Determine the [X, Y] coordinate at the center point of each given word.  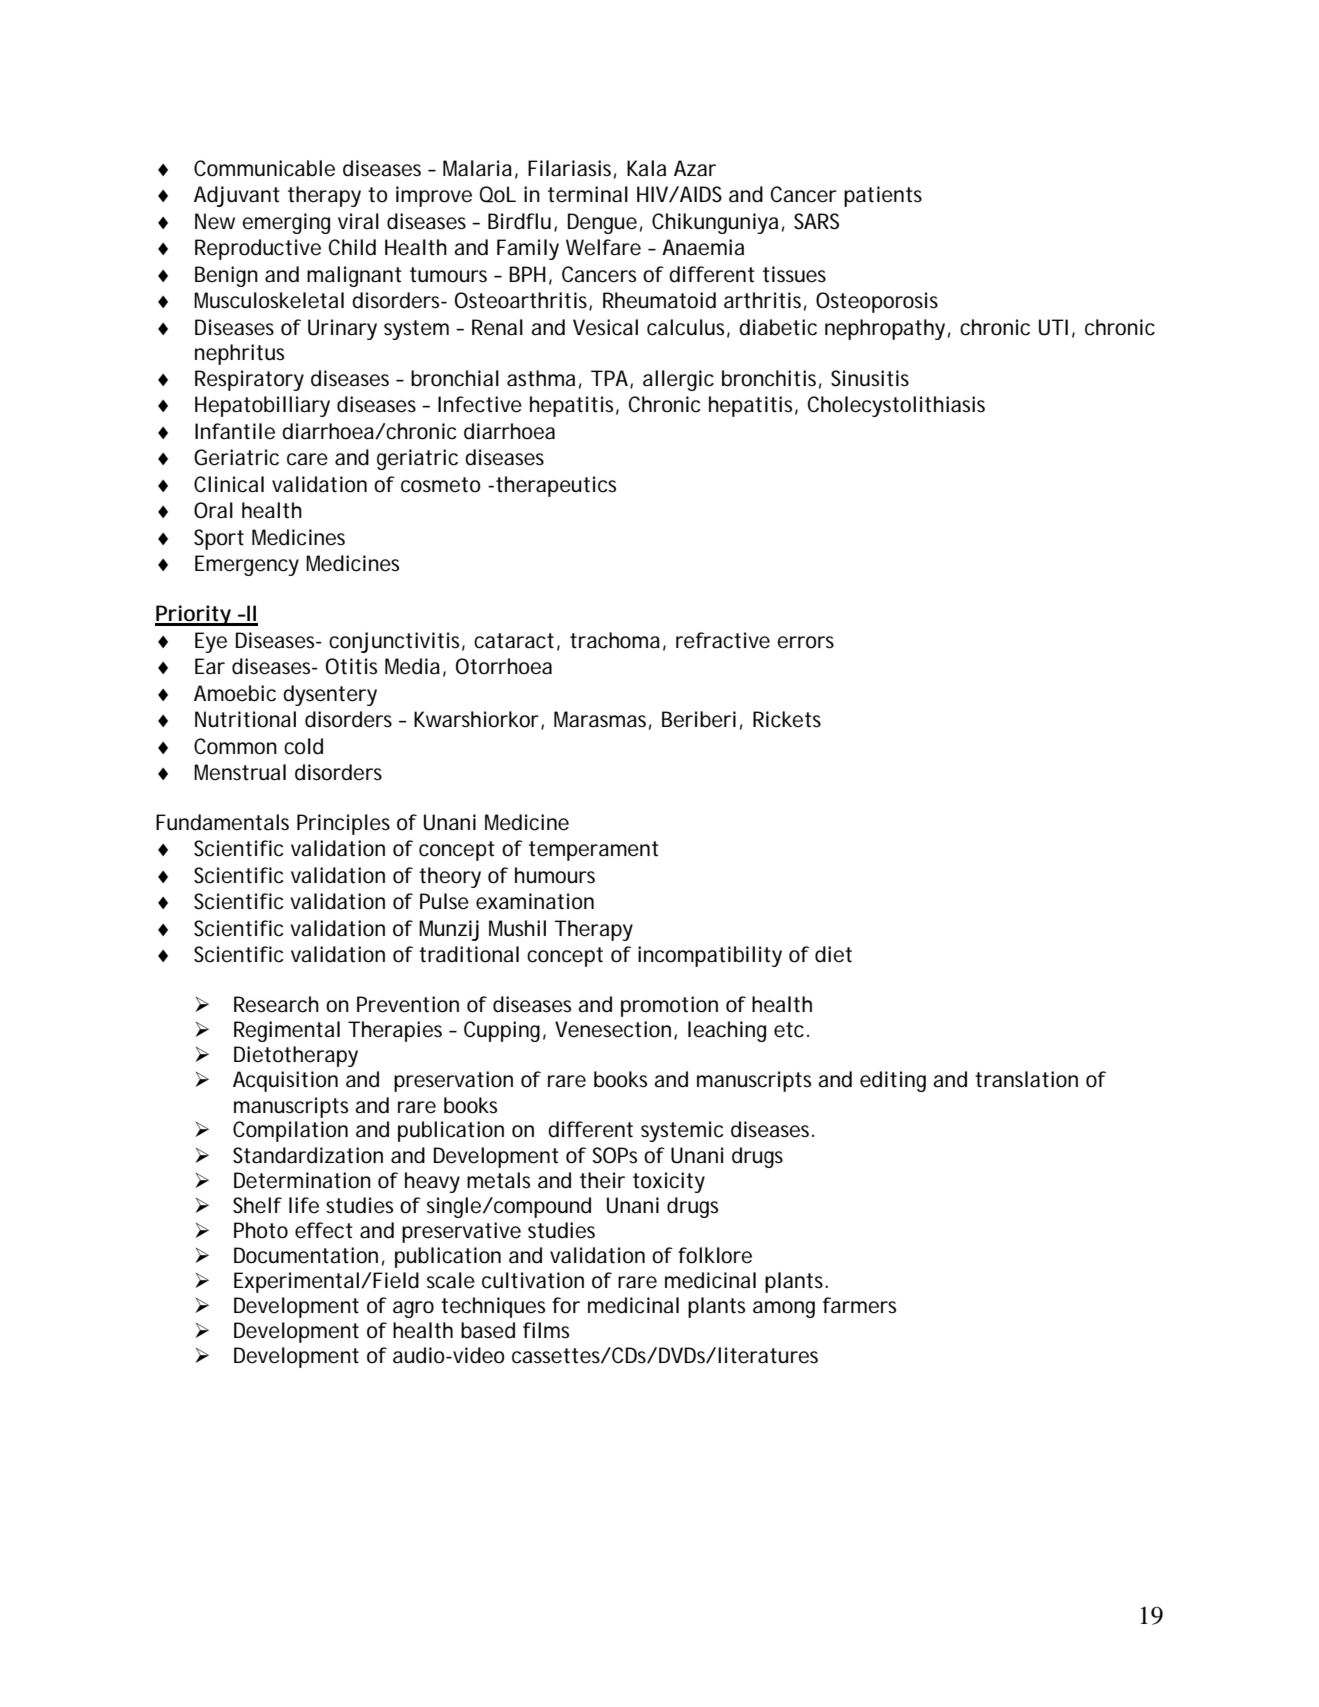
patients [883, 196]
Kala [646, 168]
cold [303, 746]
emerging [286, 223]
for [566, 1305]
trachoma [615, 640]
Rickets [787, 719]
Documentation [306, 1255]
